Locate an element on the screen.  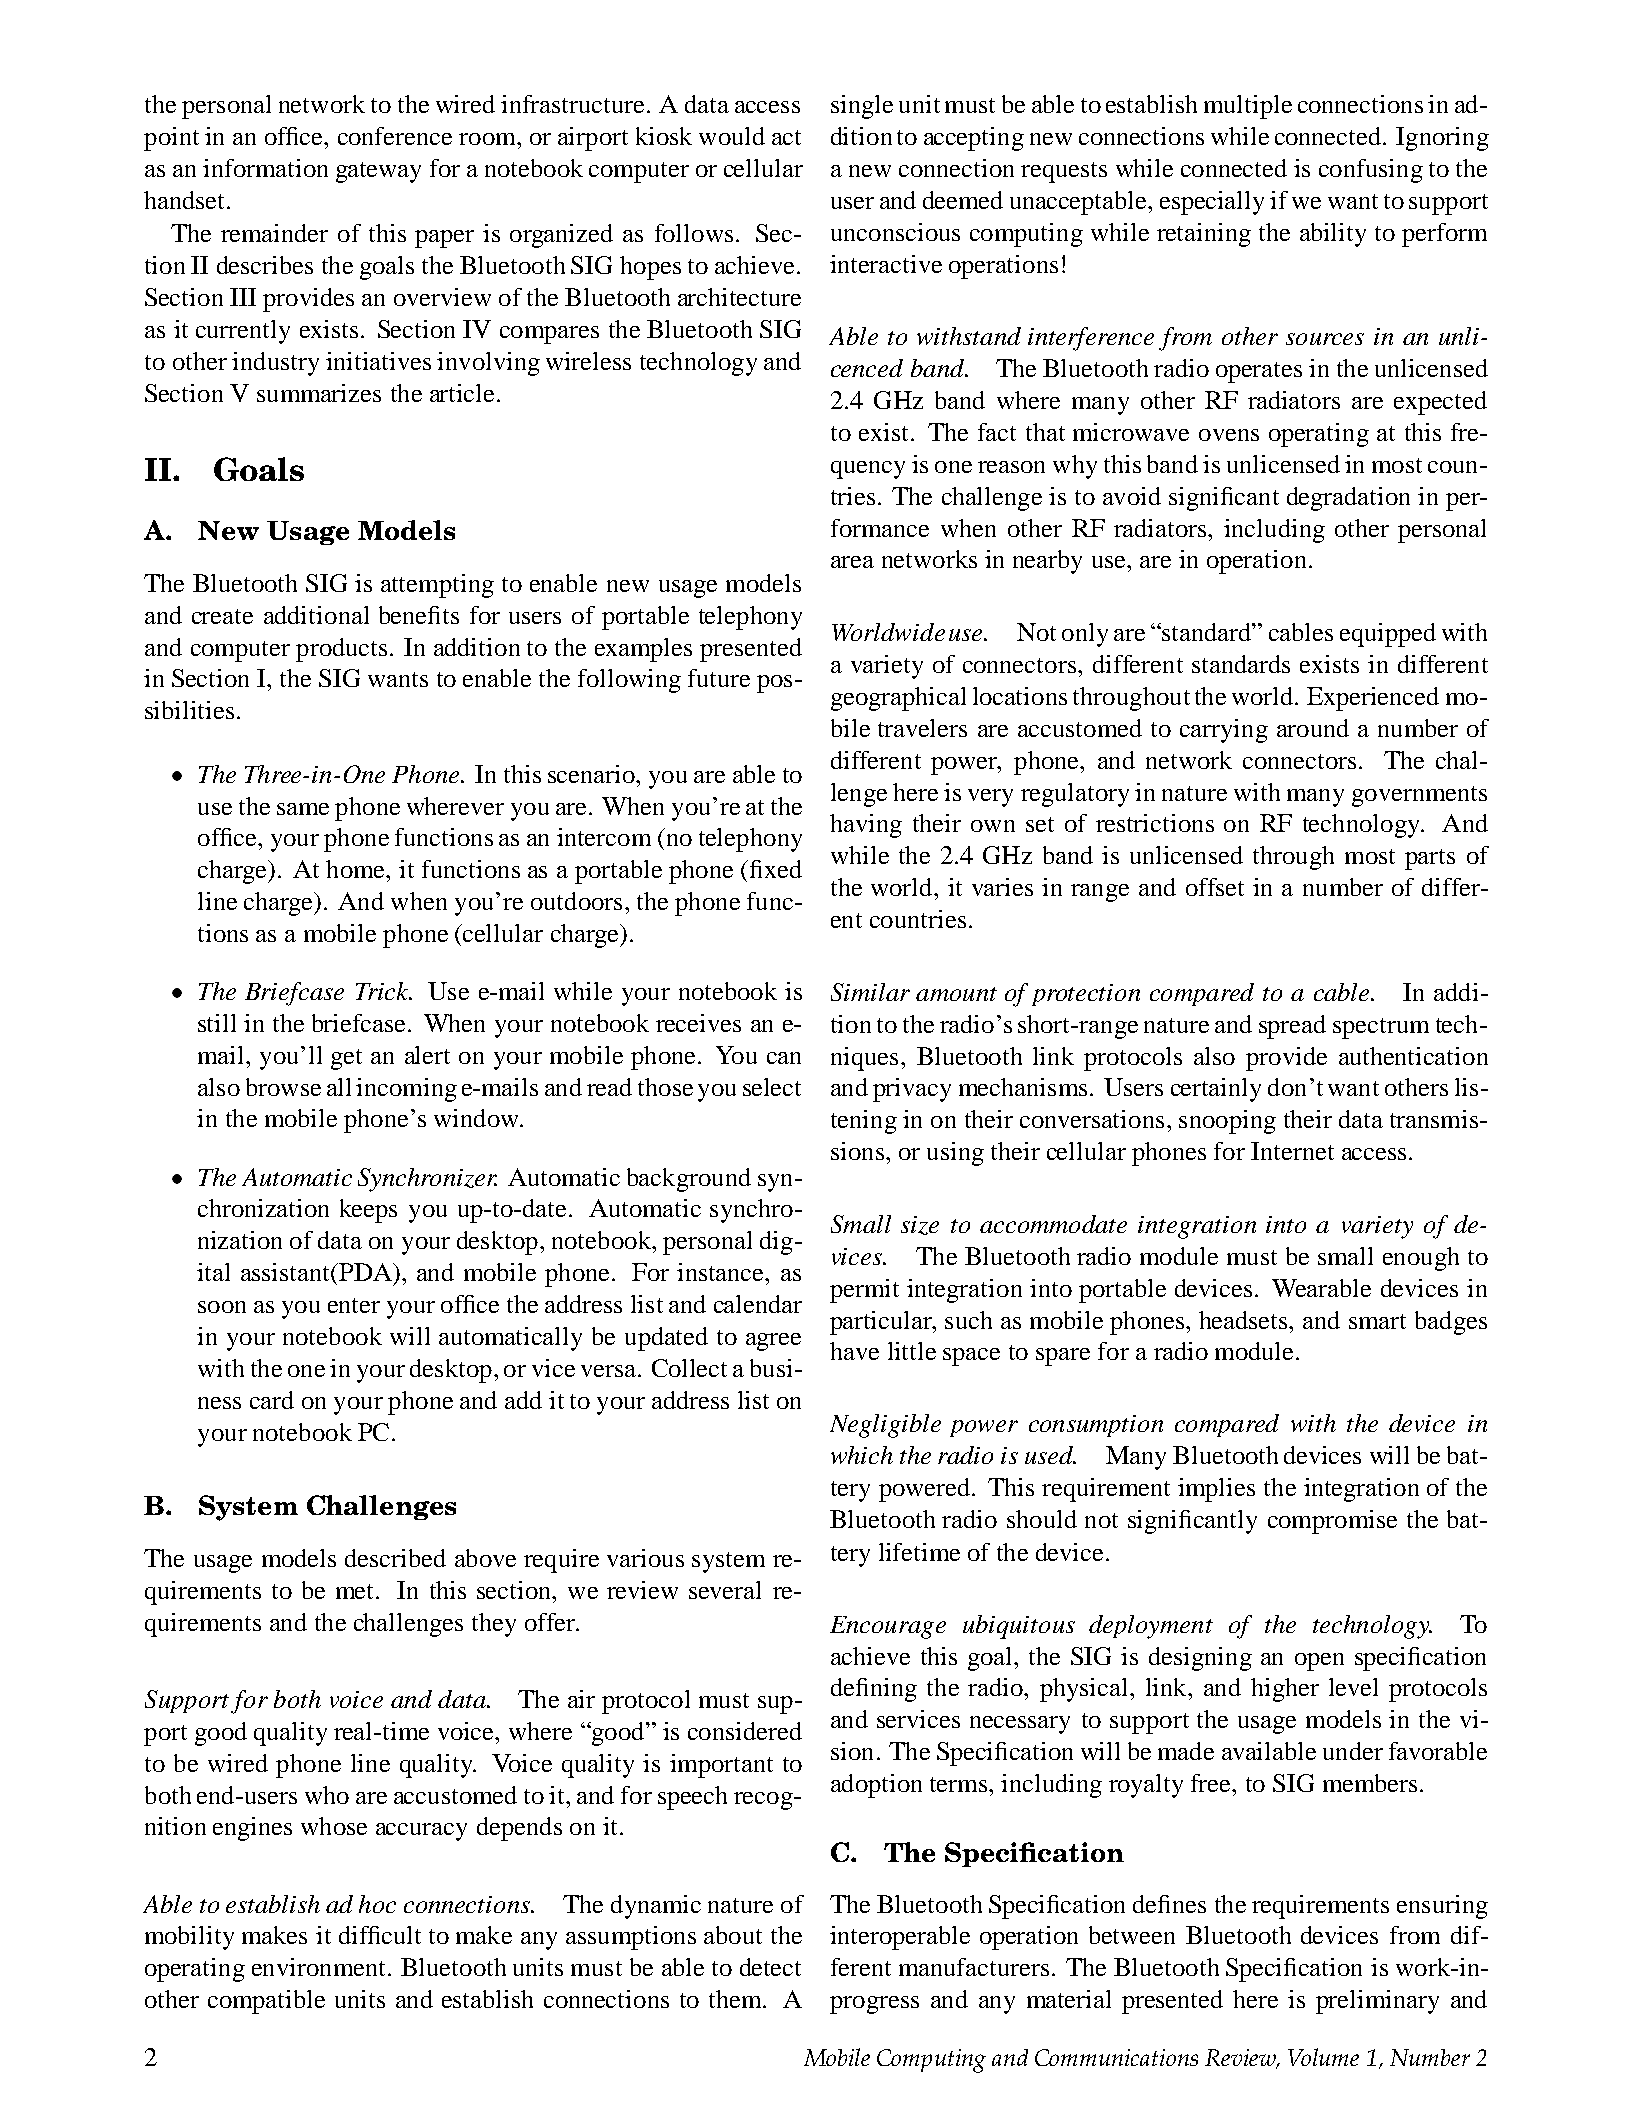
detect is located at coordinates (770, 1967).
